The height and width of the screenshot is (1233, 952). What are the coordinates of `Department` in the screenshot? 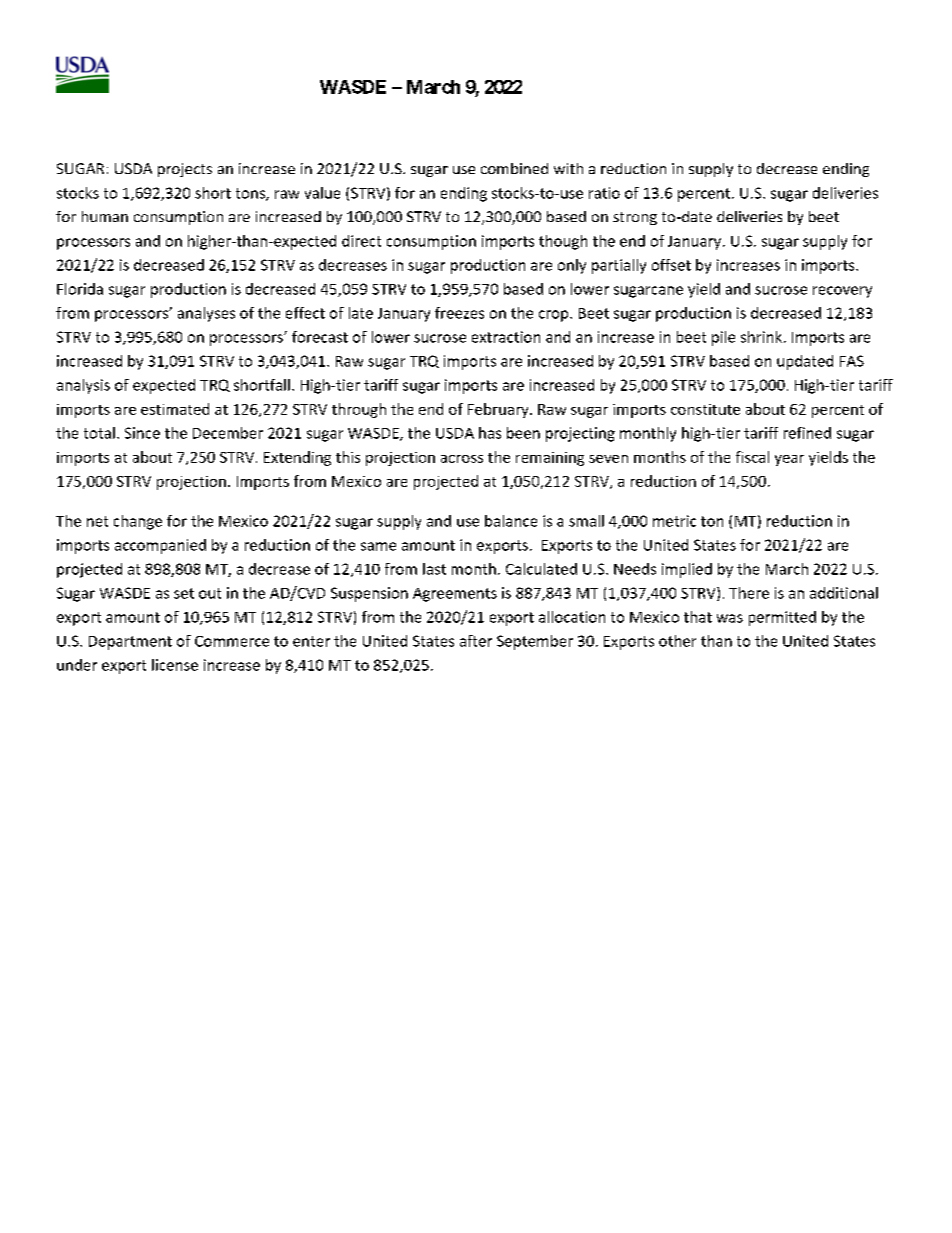 It's located at (130, 643).
